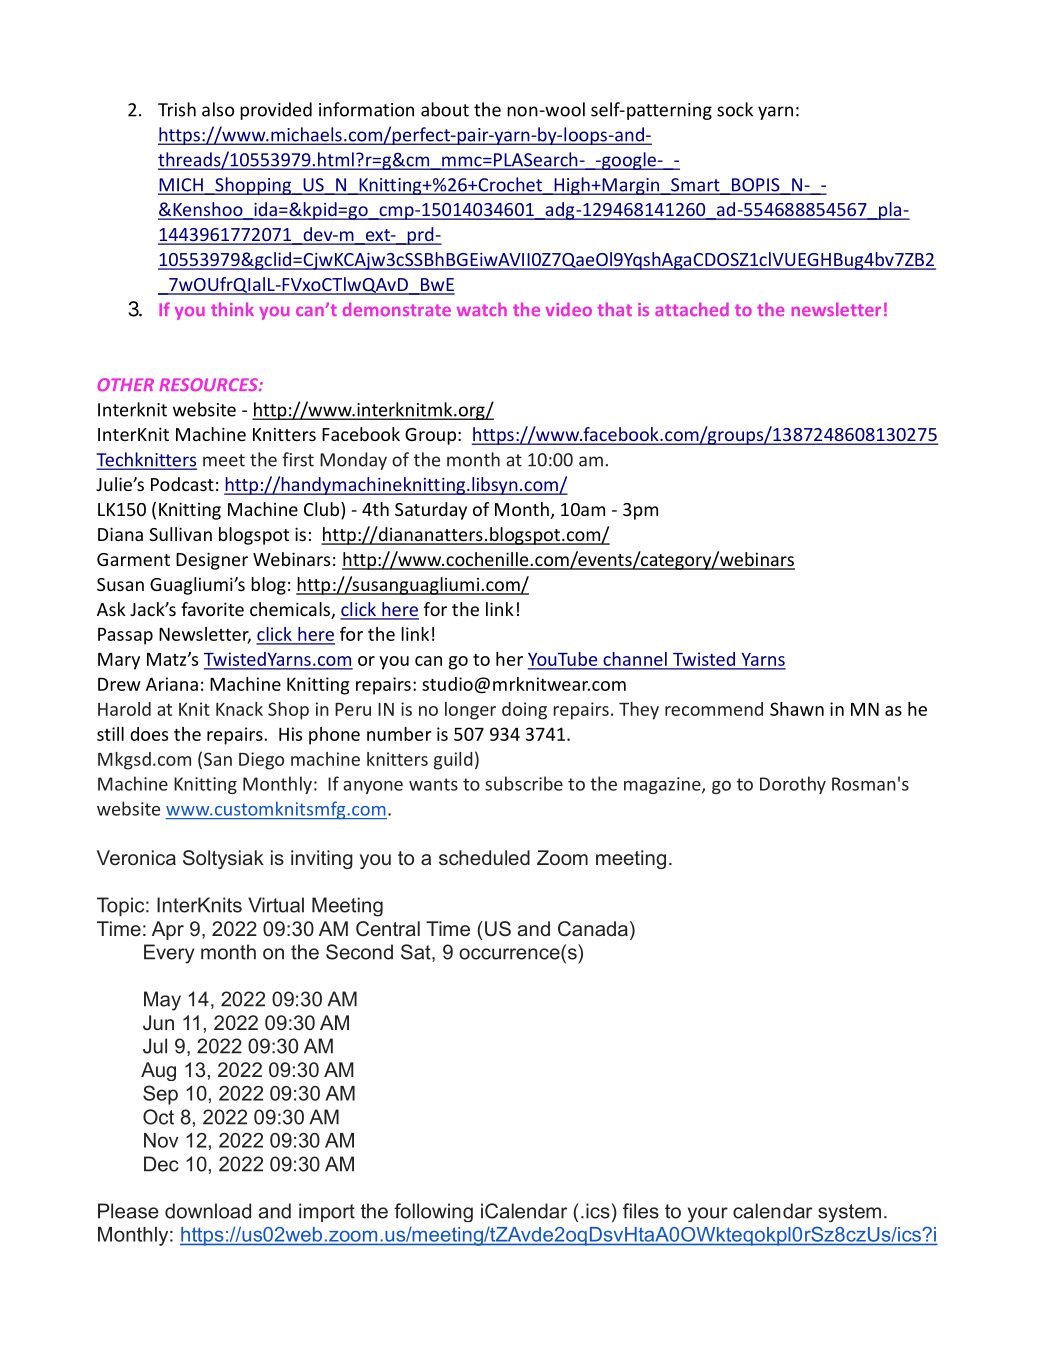 The image size is (1043, 1350). I want to click on also, so click(218, 109).
